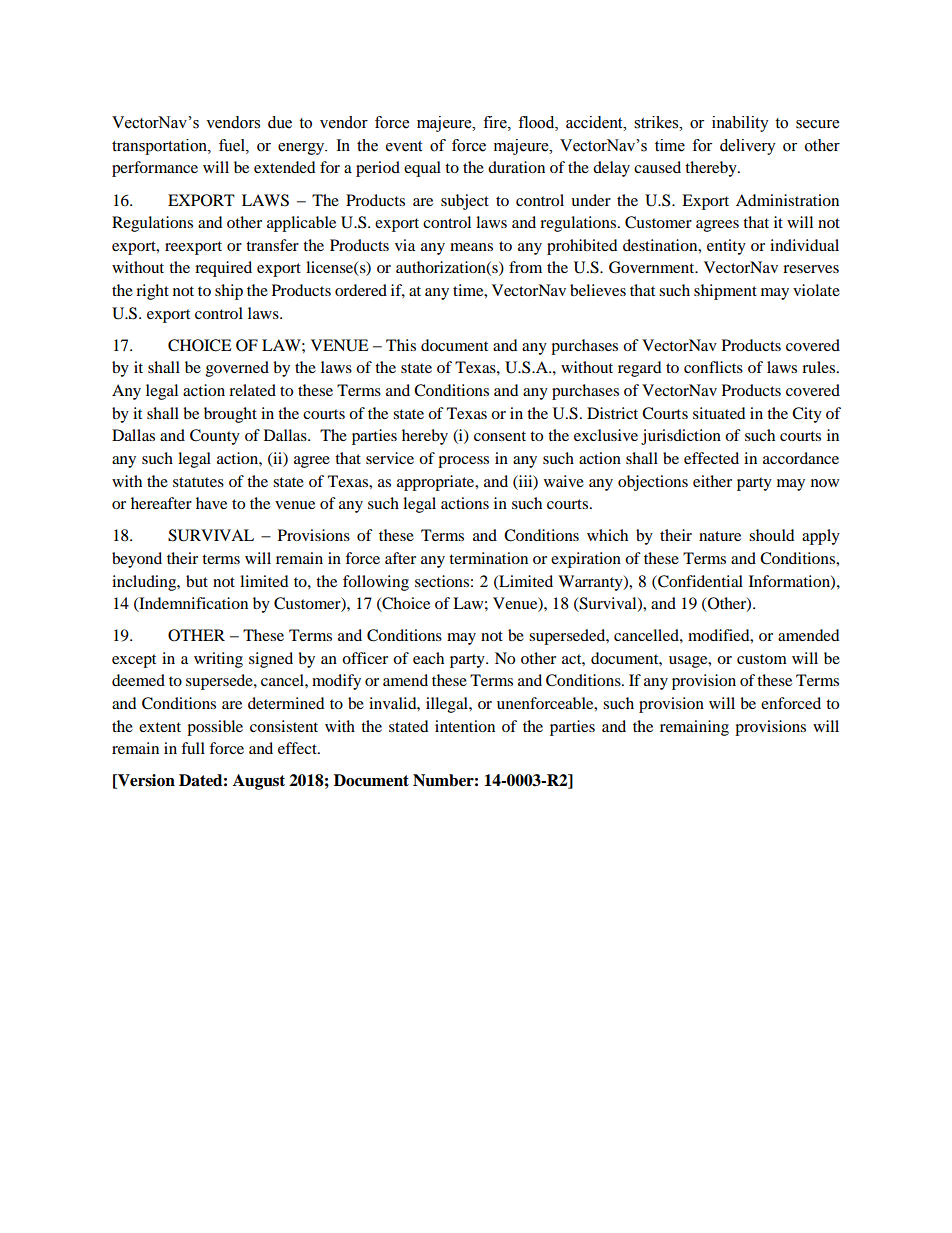  What do you see at coordinates (465, 726) in the screenshot?
I see `intention` at bounding box center [465, 726].
